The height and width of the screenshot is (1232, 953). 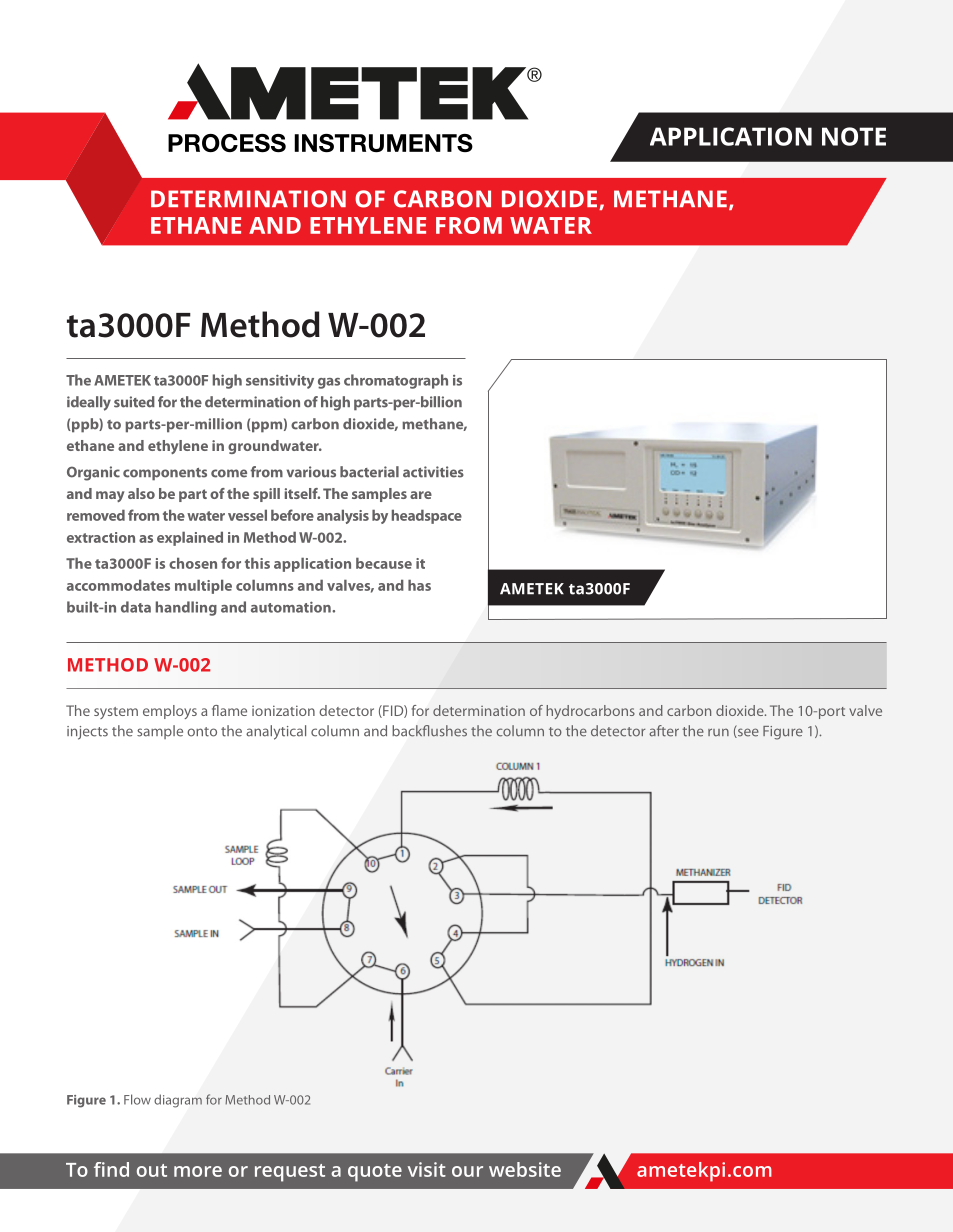 I want to click on website, so click(x=525, y=1169).
